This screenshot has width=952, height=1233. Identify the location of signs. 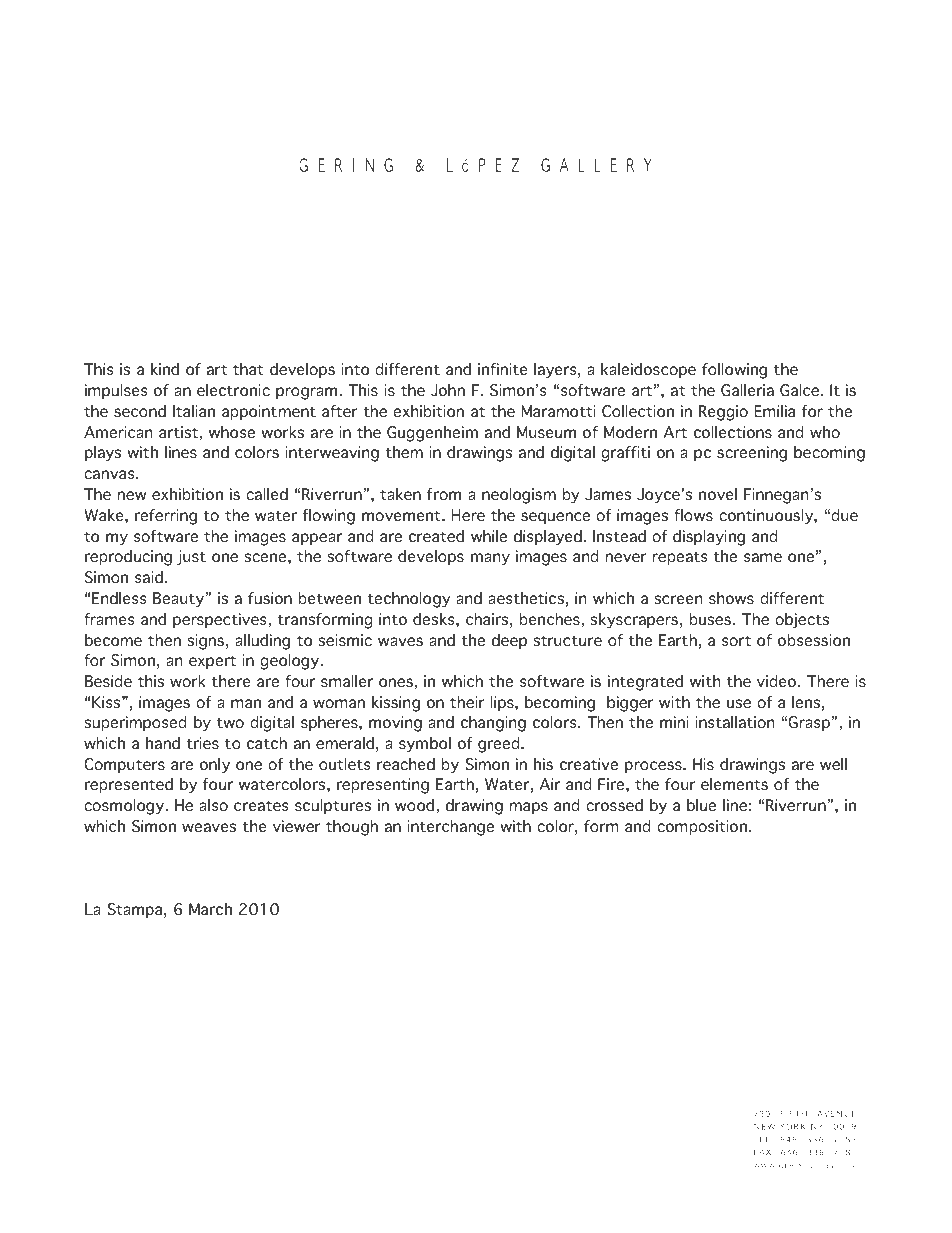
(205, 642).
